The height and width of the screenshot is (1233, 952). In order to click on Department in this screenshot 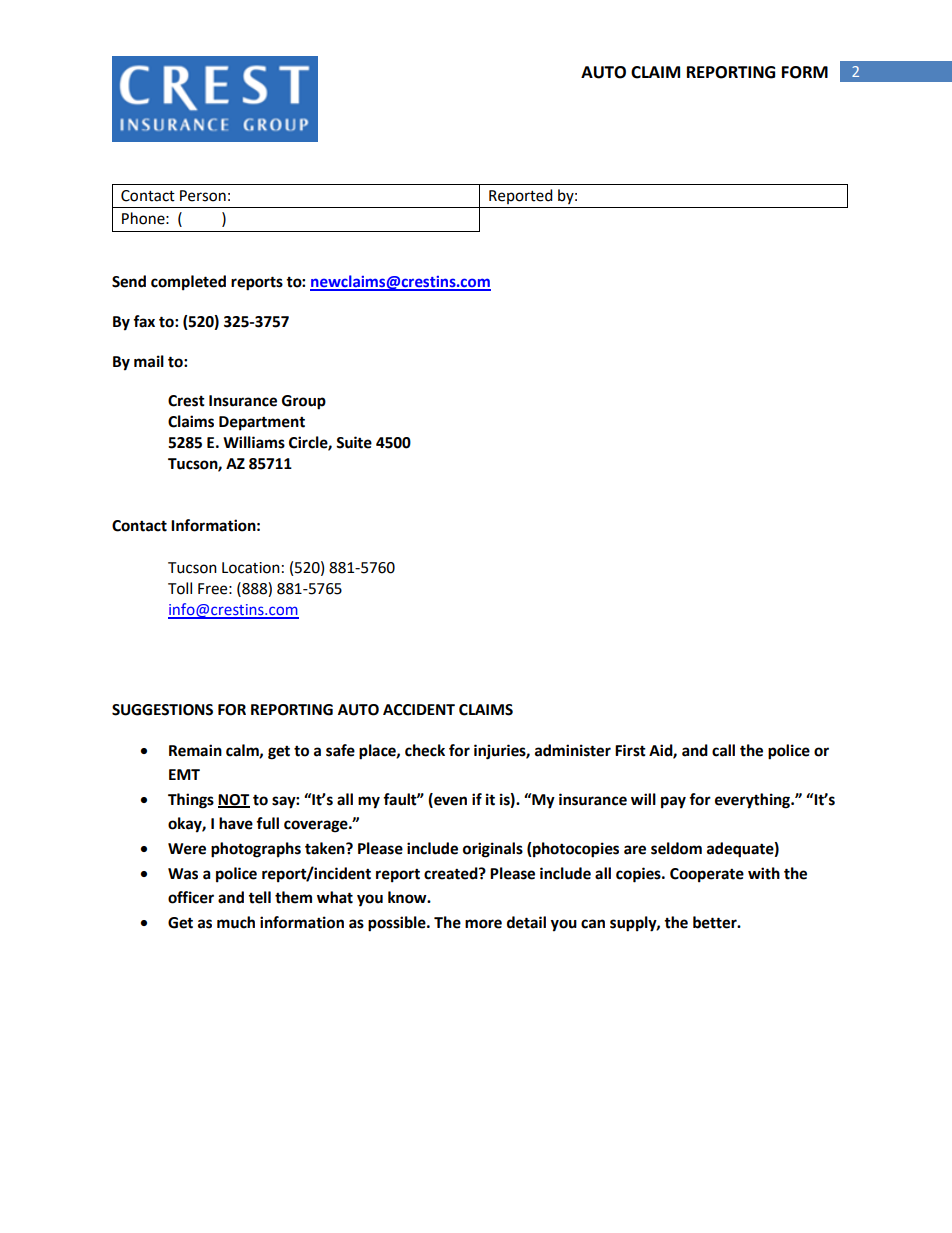, I will do `click(262, 423)`.
